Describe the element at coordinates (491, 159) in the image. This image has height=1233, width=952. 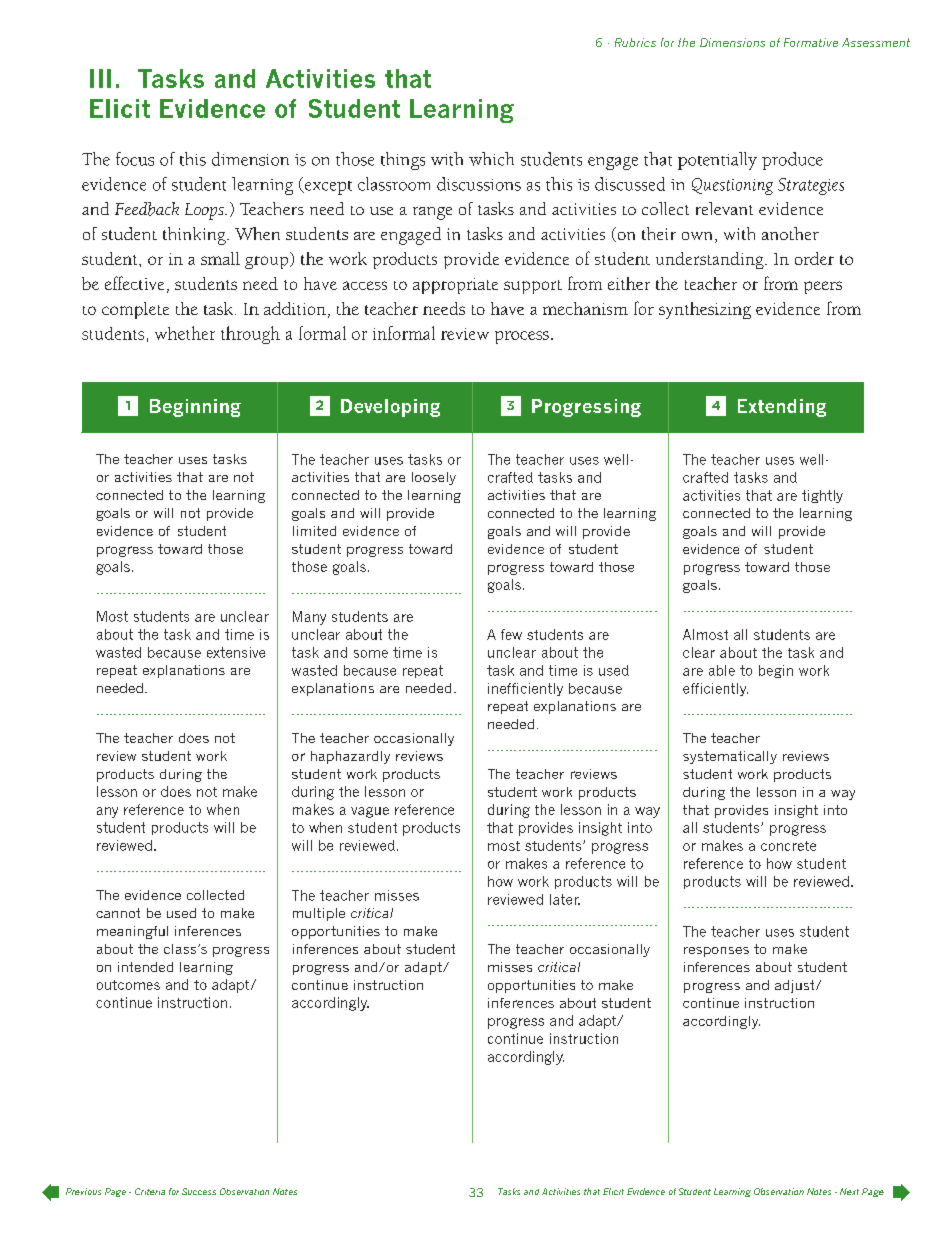
I see `which` at that location.
